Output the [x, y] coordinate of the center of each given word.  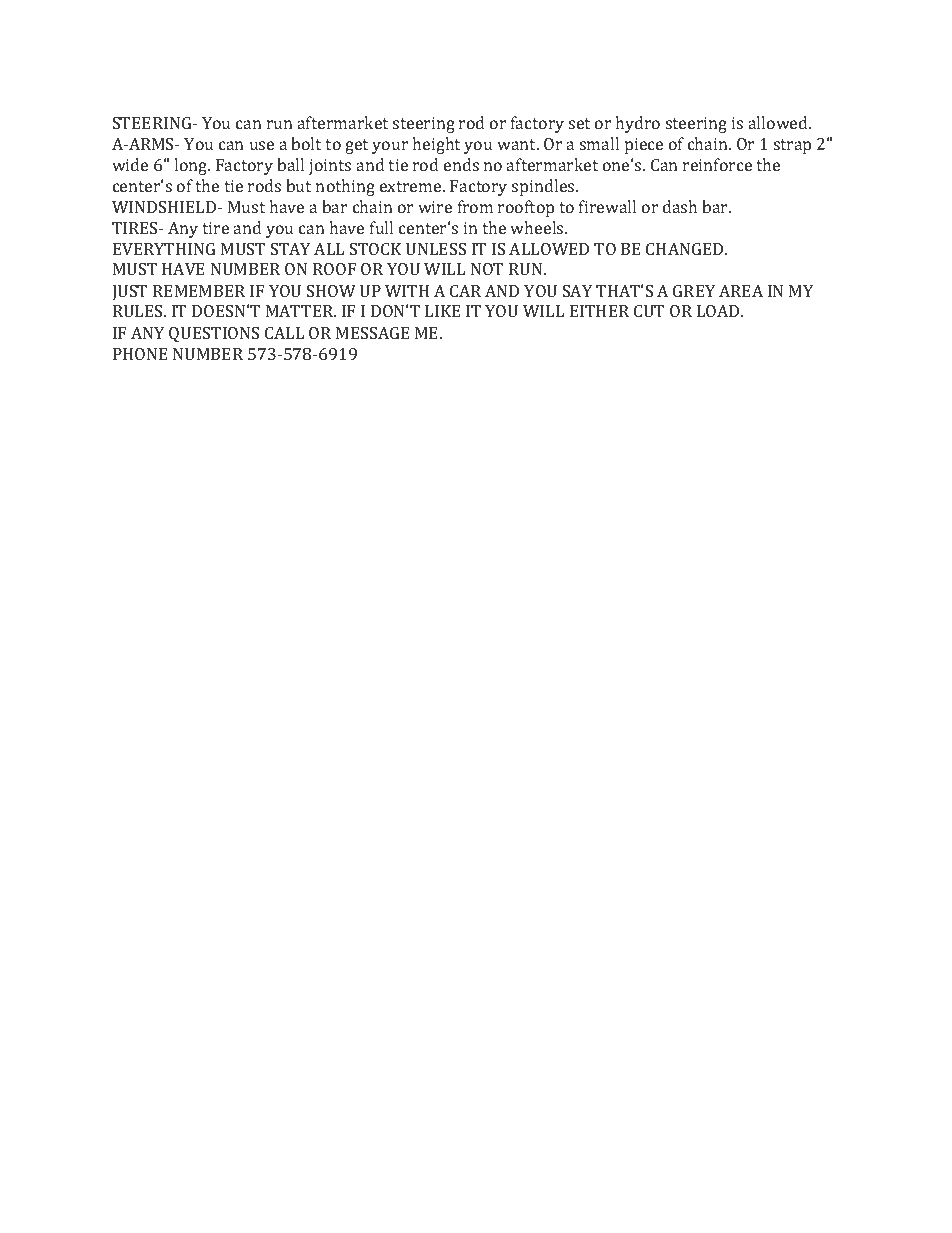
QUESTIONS [214, 335]
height [436, 145]
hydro [637, 124]
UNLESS [436, 249]
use [262, 145]
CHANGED [686, 249]
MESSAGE [373, 333]
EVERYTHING [164, 249]
